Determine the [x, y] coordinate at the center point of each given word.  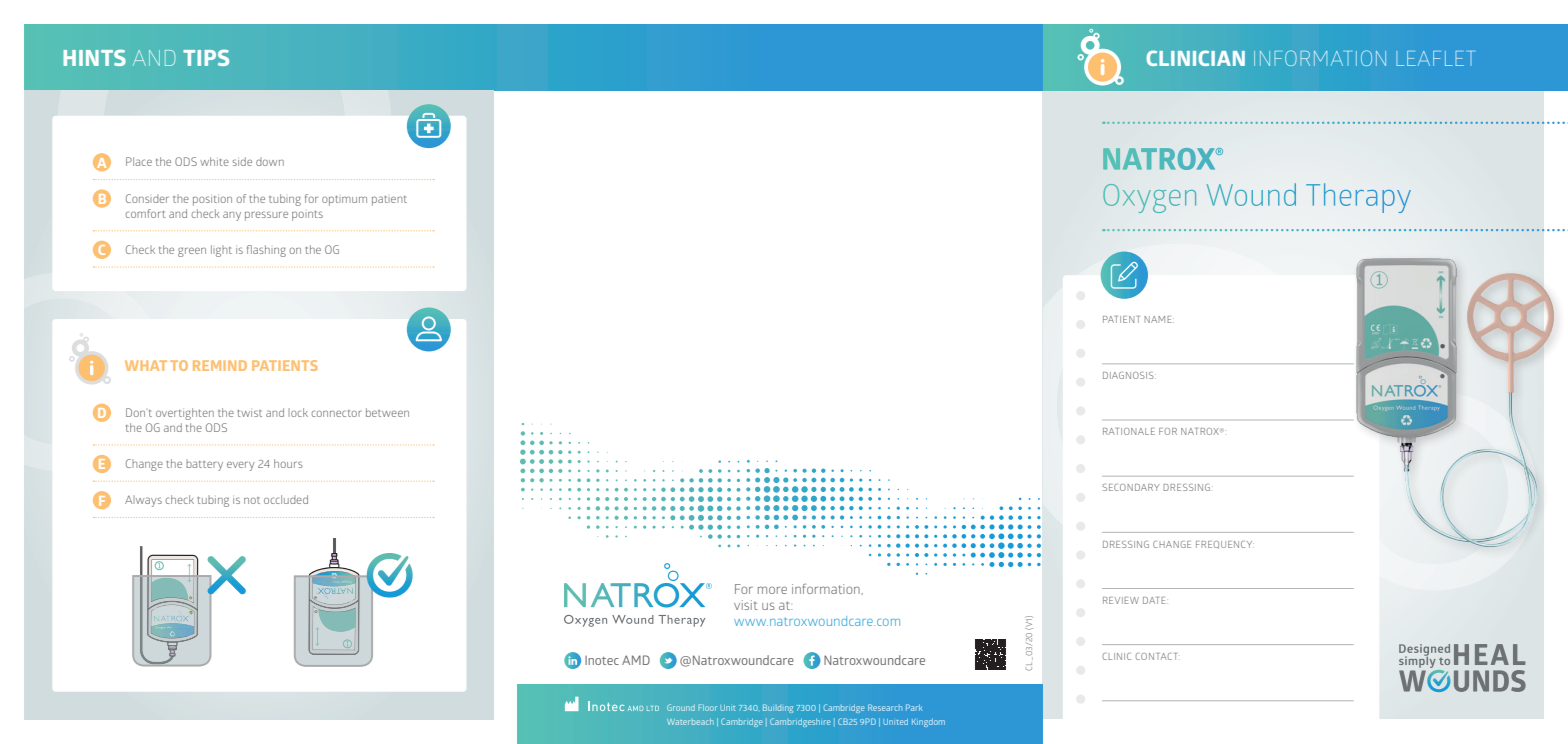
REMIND [220, 365]
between [387, 412]
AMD [636, 660]
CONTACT [1156, 656]
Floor [707, 707]
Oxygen [1149, 198]
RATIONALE [1129, 431]
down [270, 161]
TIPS [206, 57]
